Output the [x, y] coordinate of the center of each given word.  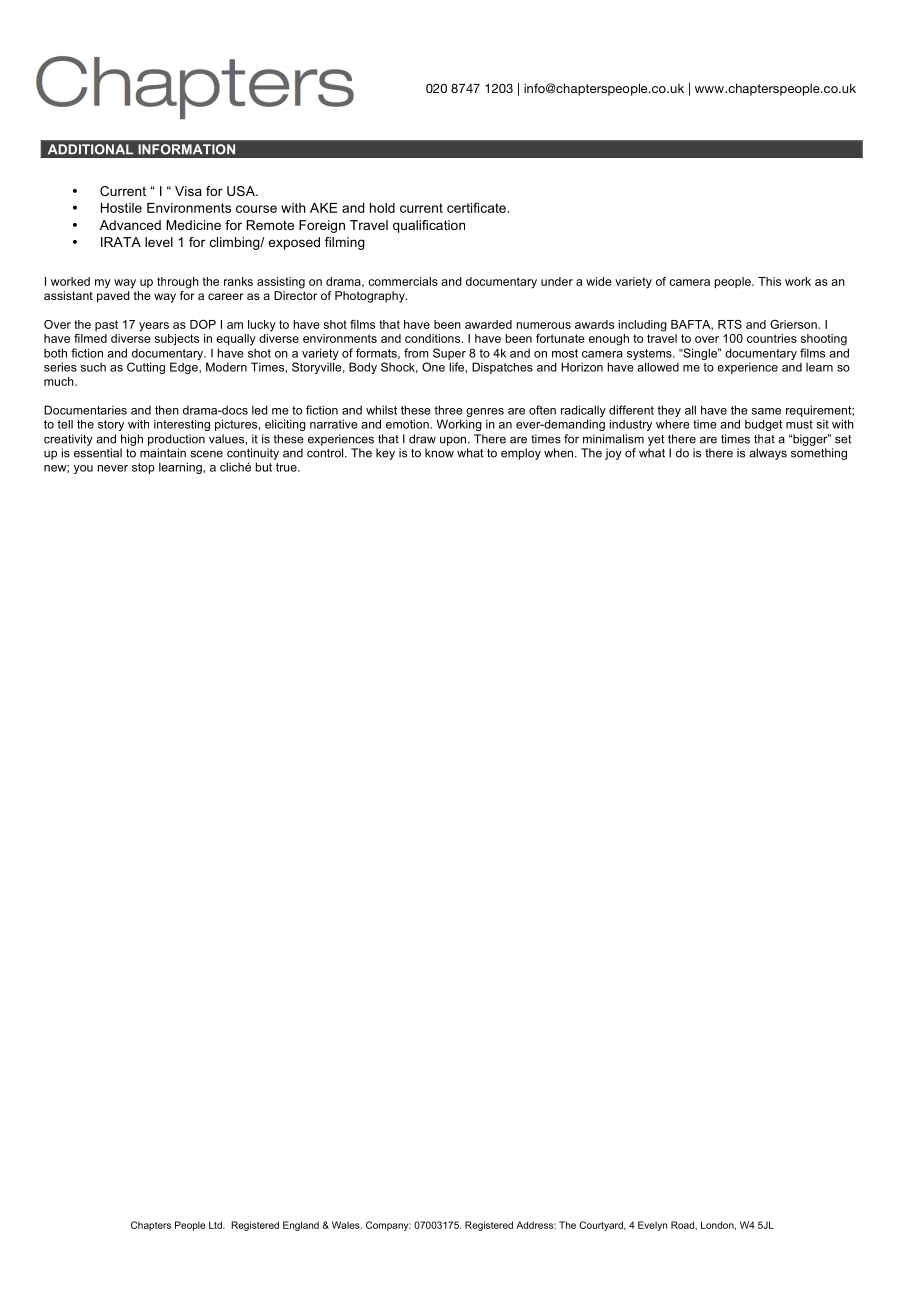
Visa [188, 191]
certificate [476, 207]
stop [143, 468]
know [439, 453]
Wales [347, 1225]
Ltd [216, 1225]
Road [683, 1225]
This [769, 281]
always [768, 454]
